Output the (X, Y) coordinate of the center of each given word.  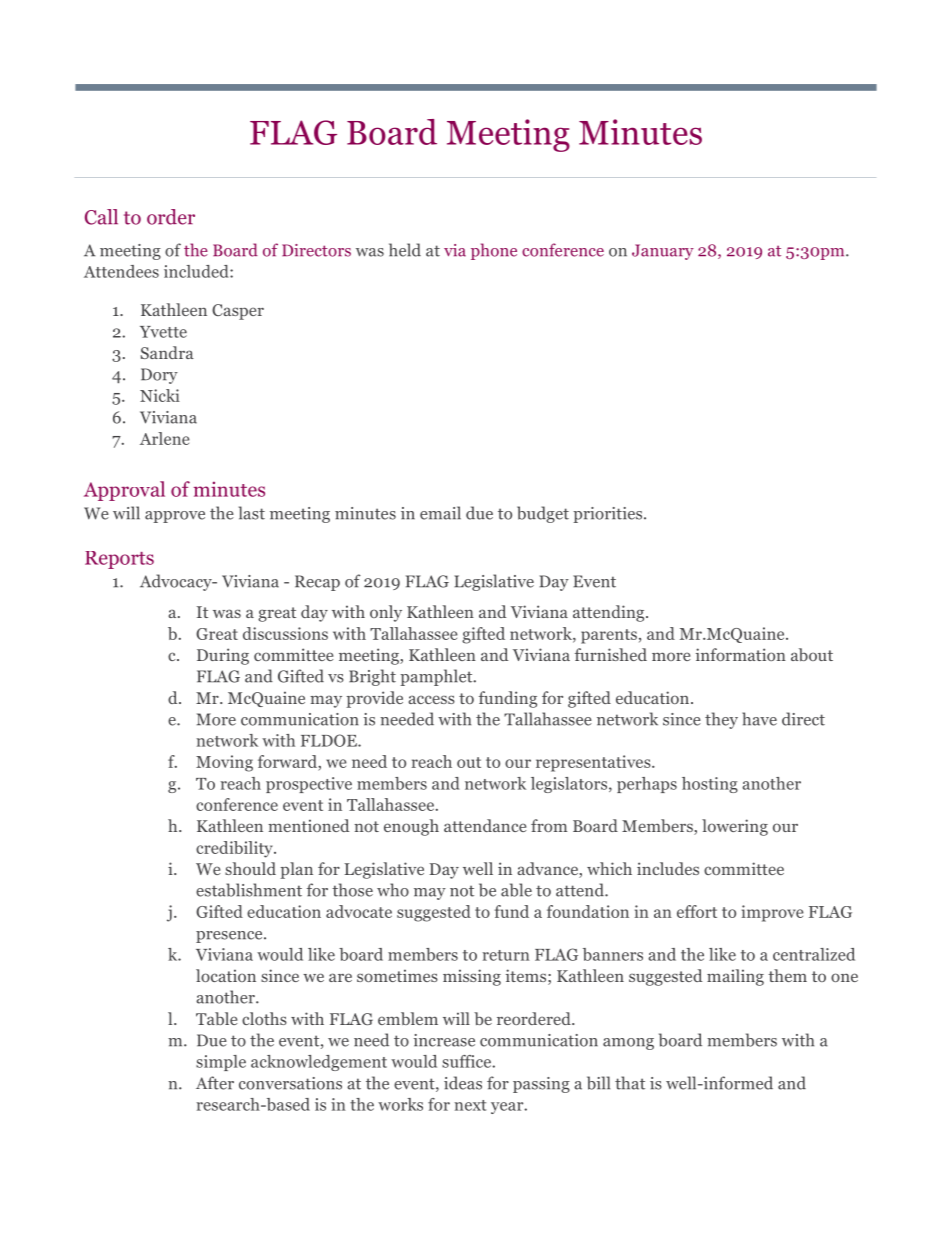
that (630, 1083)
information (741, 654)
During (223, 656)
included (197, 271)
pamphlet (437, 677)
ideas (463, 1083)
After (215, 1083)
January (663, 252)
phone (494, 251)
